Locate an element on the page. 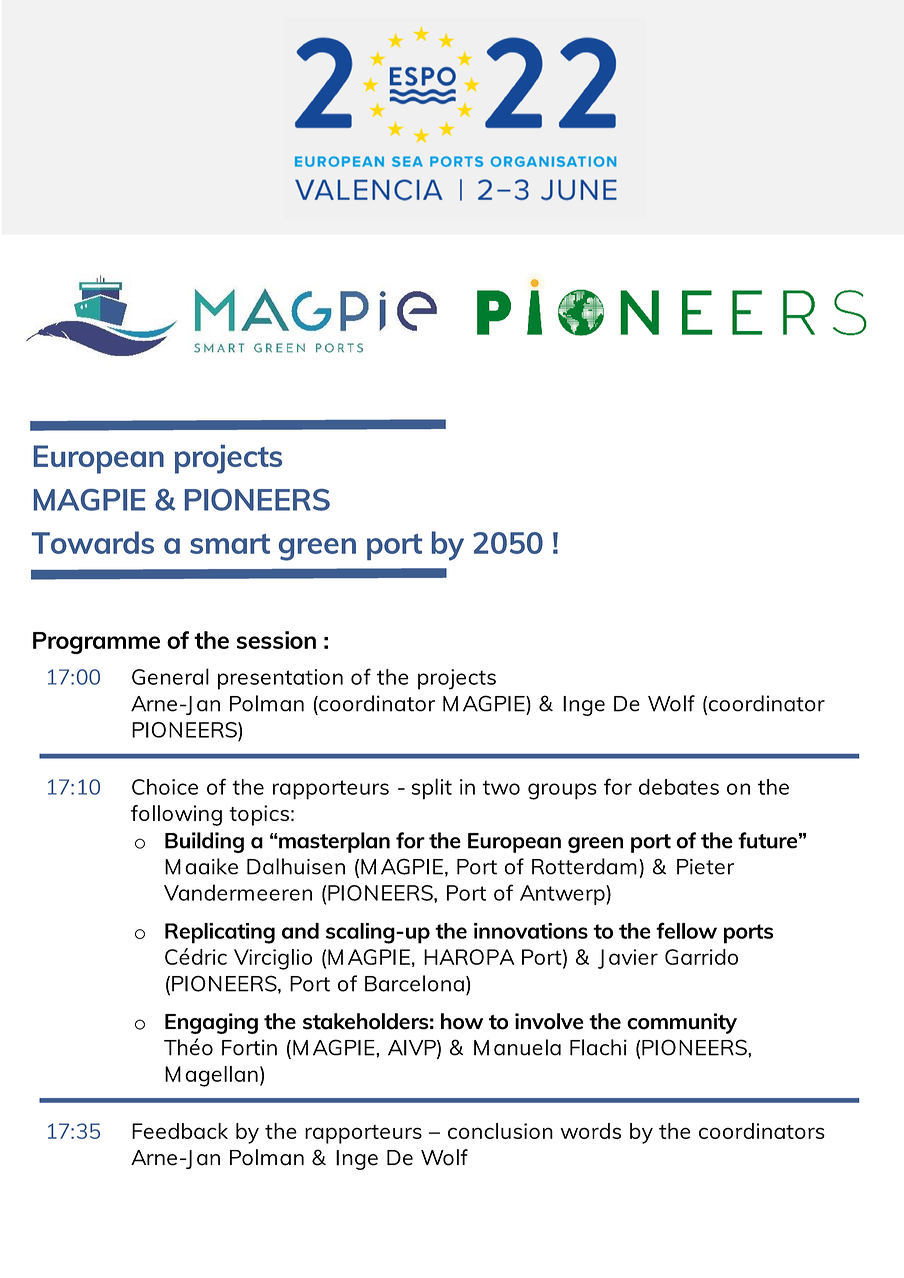 This image has height=1278, width=904. Building is located at coordinates (204, 842).
